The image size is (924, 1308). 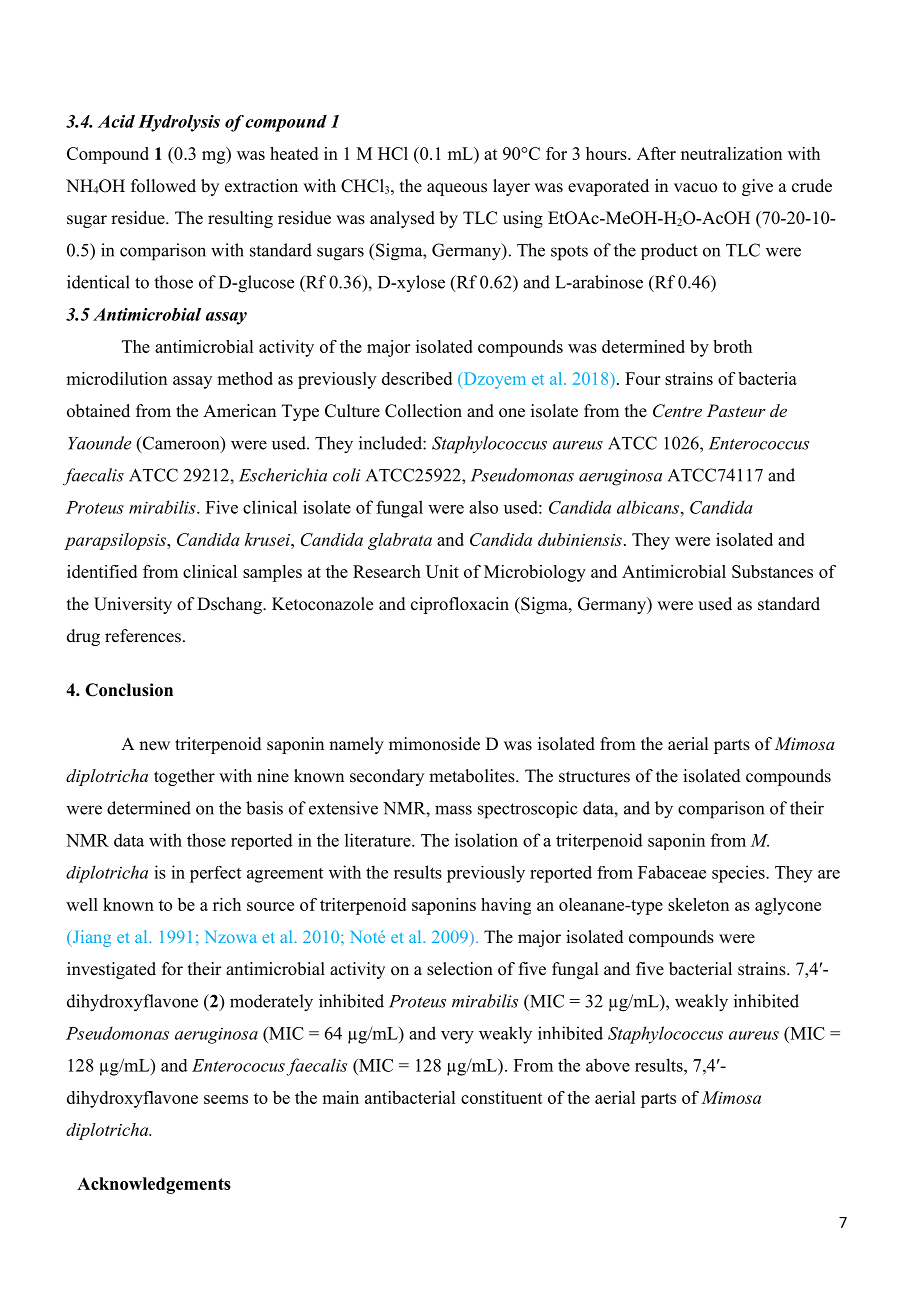 What do you see at coordinates (181, 444) in the image?
I see `Cameroon` at bounding box center [181, 444].
